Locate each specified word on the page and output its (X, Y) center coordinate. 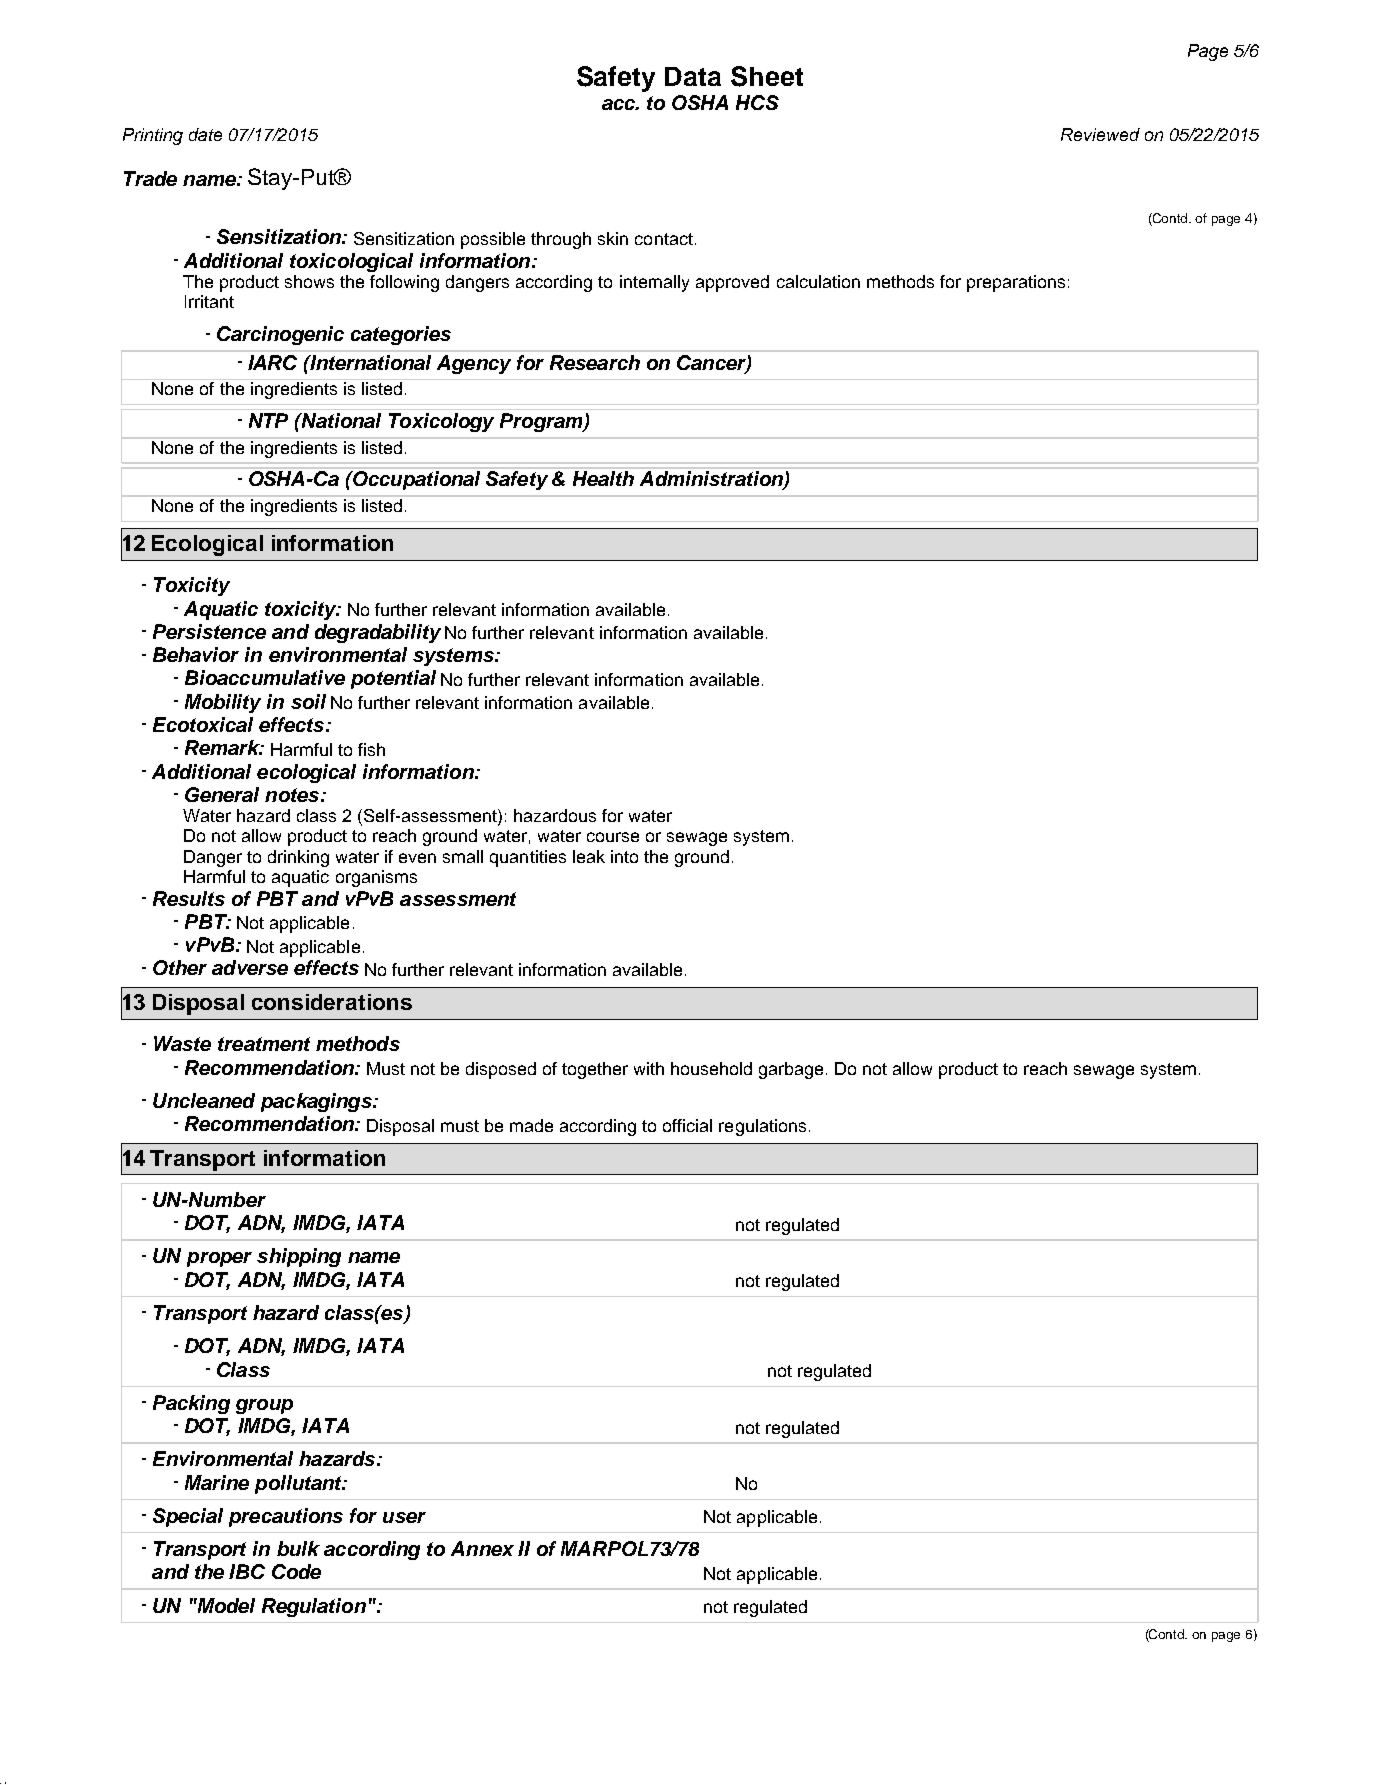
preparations (1016, 283)
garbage (791, 1070)
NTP (268, 420)
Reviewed (1100, 134)
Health (603, 478)
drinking (298, 858)
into (624, 856)
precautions (286, 1517)
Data (693, 76)
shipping (299, 1257)
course (613, 837)
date (205, 134)
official (687, 1125)
